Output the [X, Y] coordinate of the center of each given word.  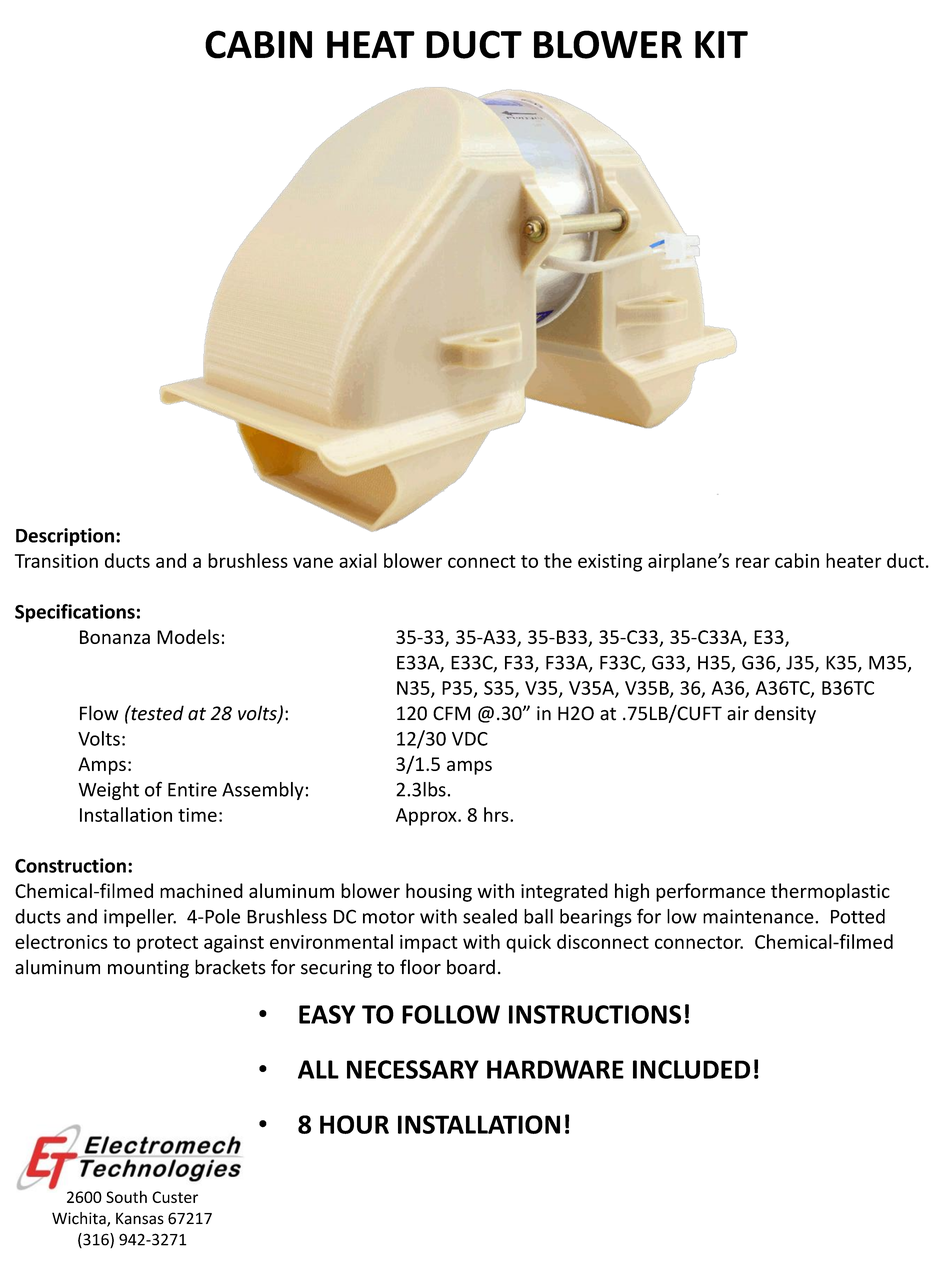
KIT [721, 44]
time [197, 815]
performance [710, 892]
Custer [175, 1197]
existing [610, 563]
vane [313, 562]
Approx [427, 817]
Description [65, 537]
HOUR [354, 1124]
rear [753, 562]
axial [358, 560]
